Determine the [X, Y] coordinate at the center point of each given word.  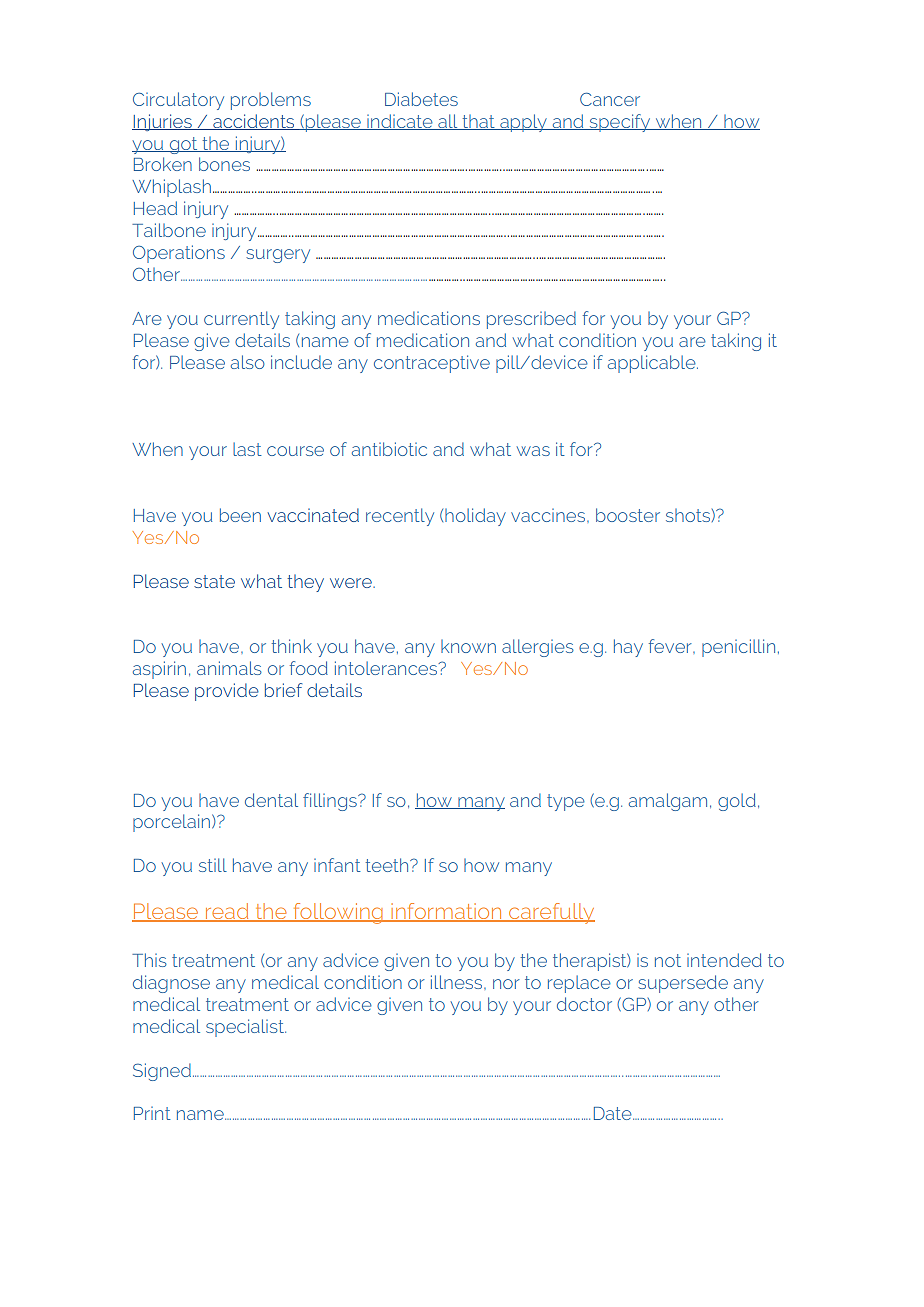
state [214, 581]
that [478, 122]
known [468, 646]
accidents [254, 122]
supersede [683, 984]
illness [458, 982]
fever [671, 646]
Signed [162, 1072]
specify [620, 123]
